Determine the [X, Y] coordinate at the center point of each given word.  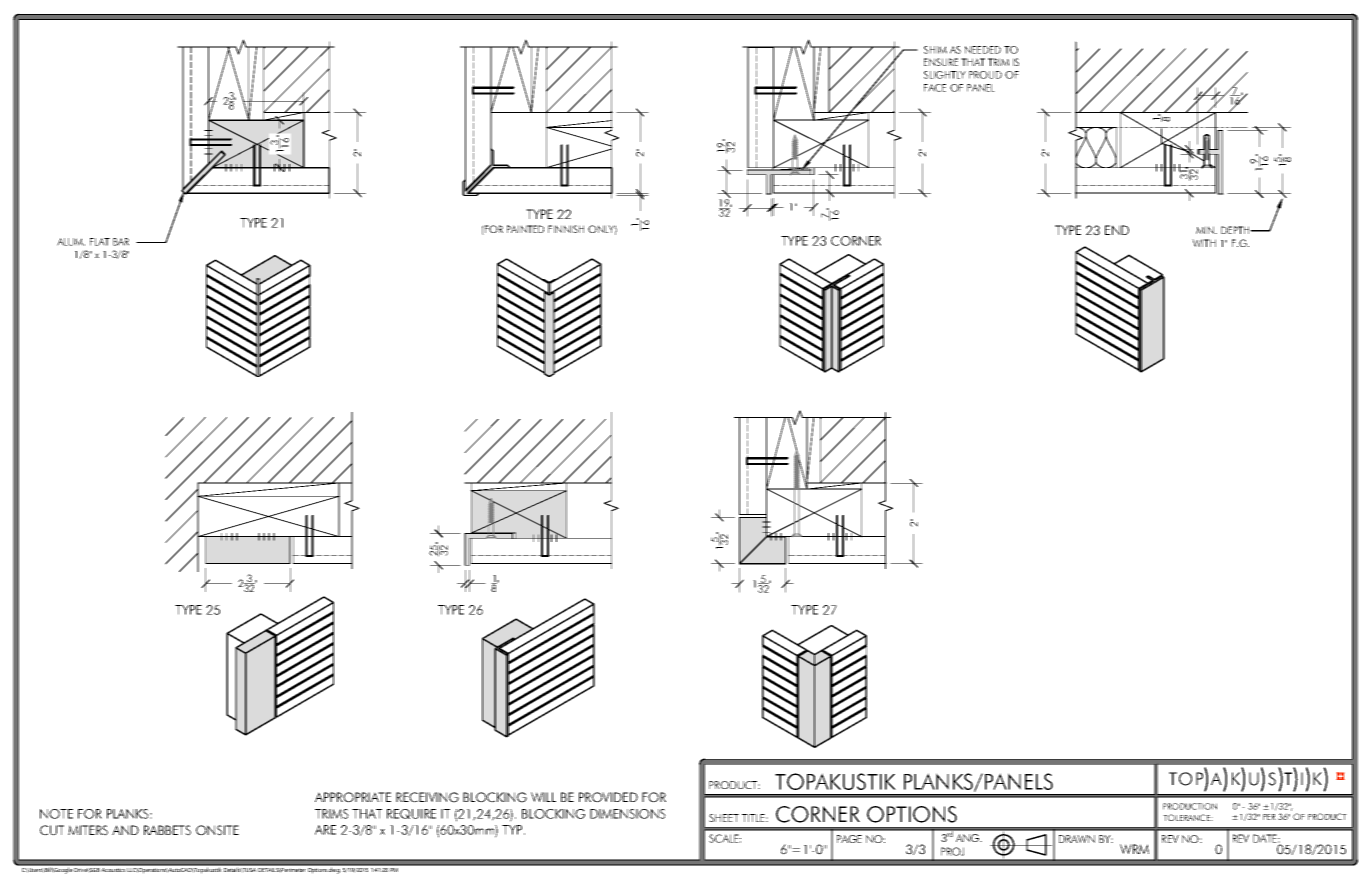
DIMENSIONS [628, 814]
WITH [1204, 243]
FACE [935, 88]
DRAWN [1077, 839]
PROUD [985, 75]
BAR [121, 242]
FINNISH [566, 229]
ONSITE [217, 830]
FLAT [100, 242]
